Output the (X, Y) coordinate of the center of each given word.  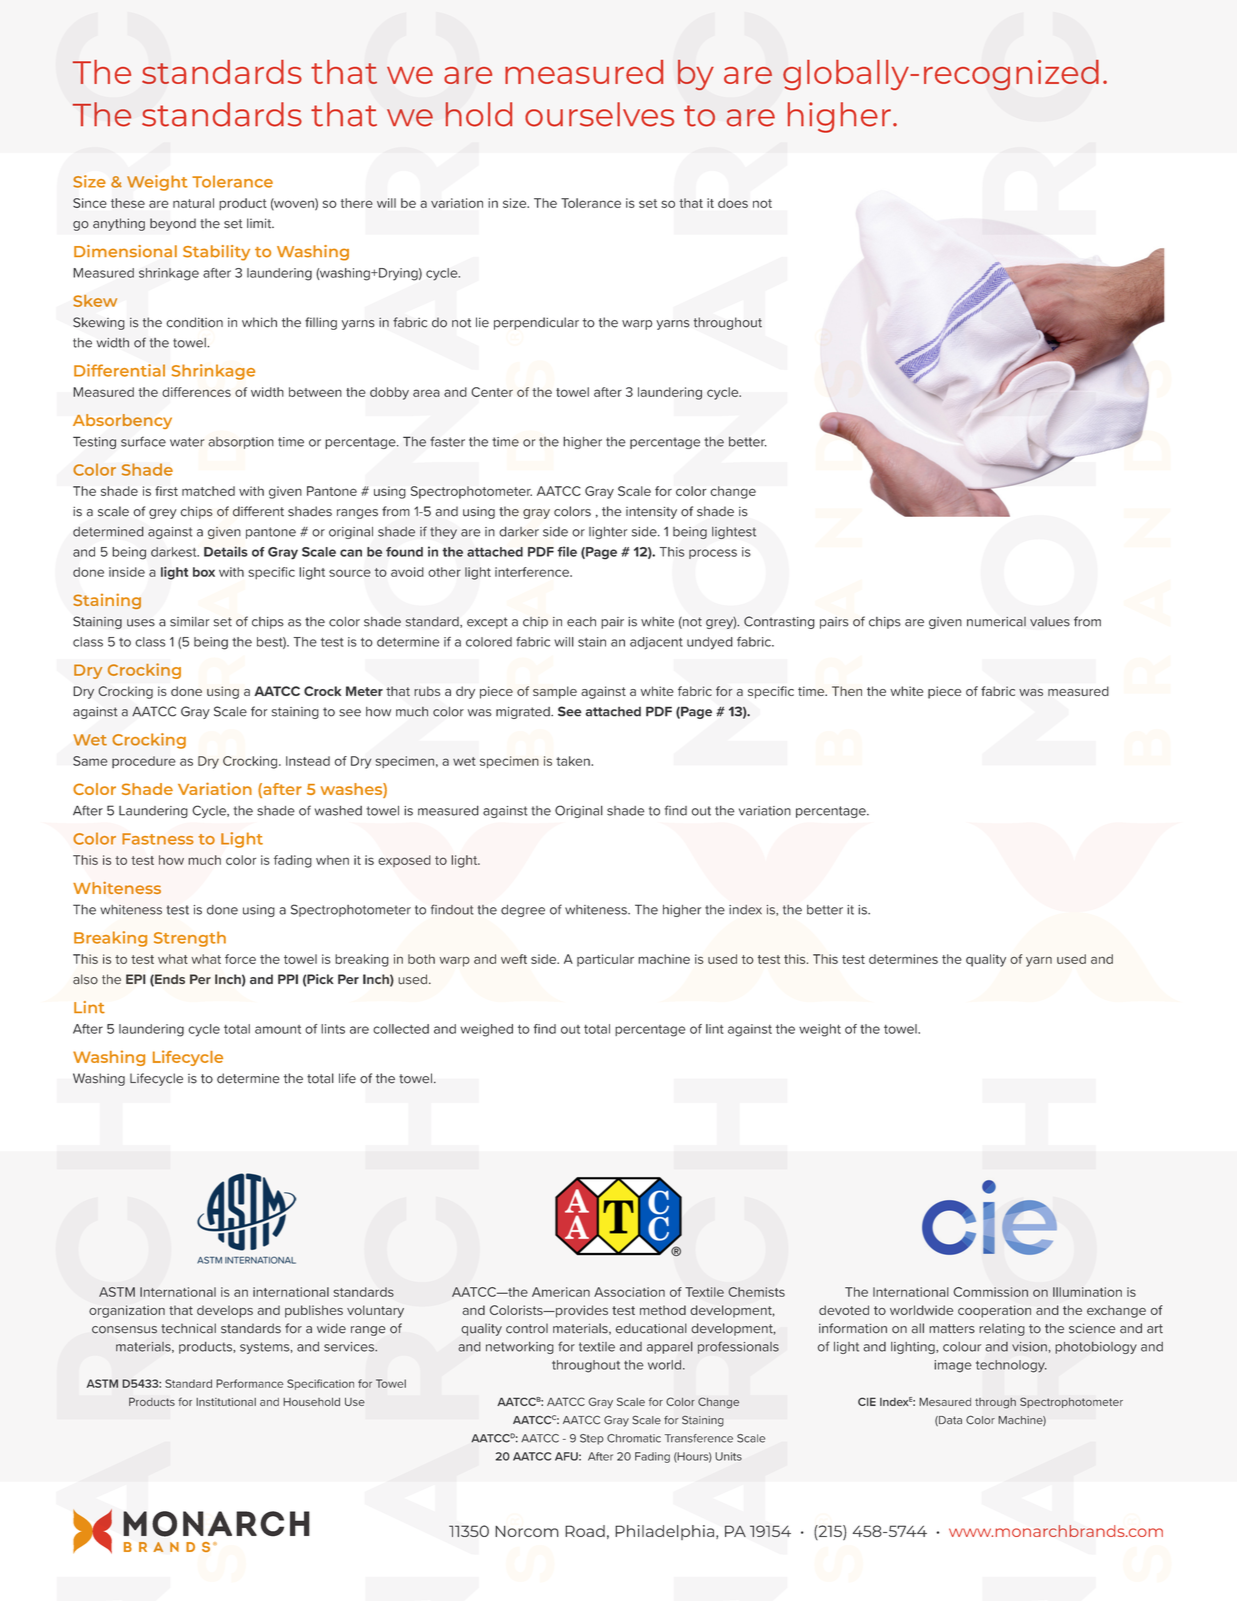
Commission (990, 1292)
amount (278, 1029)
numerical (996, 622)
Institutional (226, 1402)
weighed (486, 1030)
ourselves (599, 114)
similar (189, 622)
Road (585, 1531)
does (733, 203)
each (581, 622)
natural (193, 203)
